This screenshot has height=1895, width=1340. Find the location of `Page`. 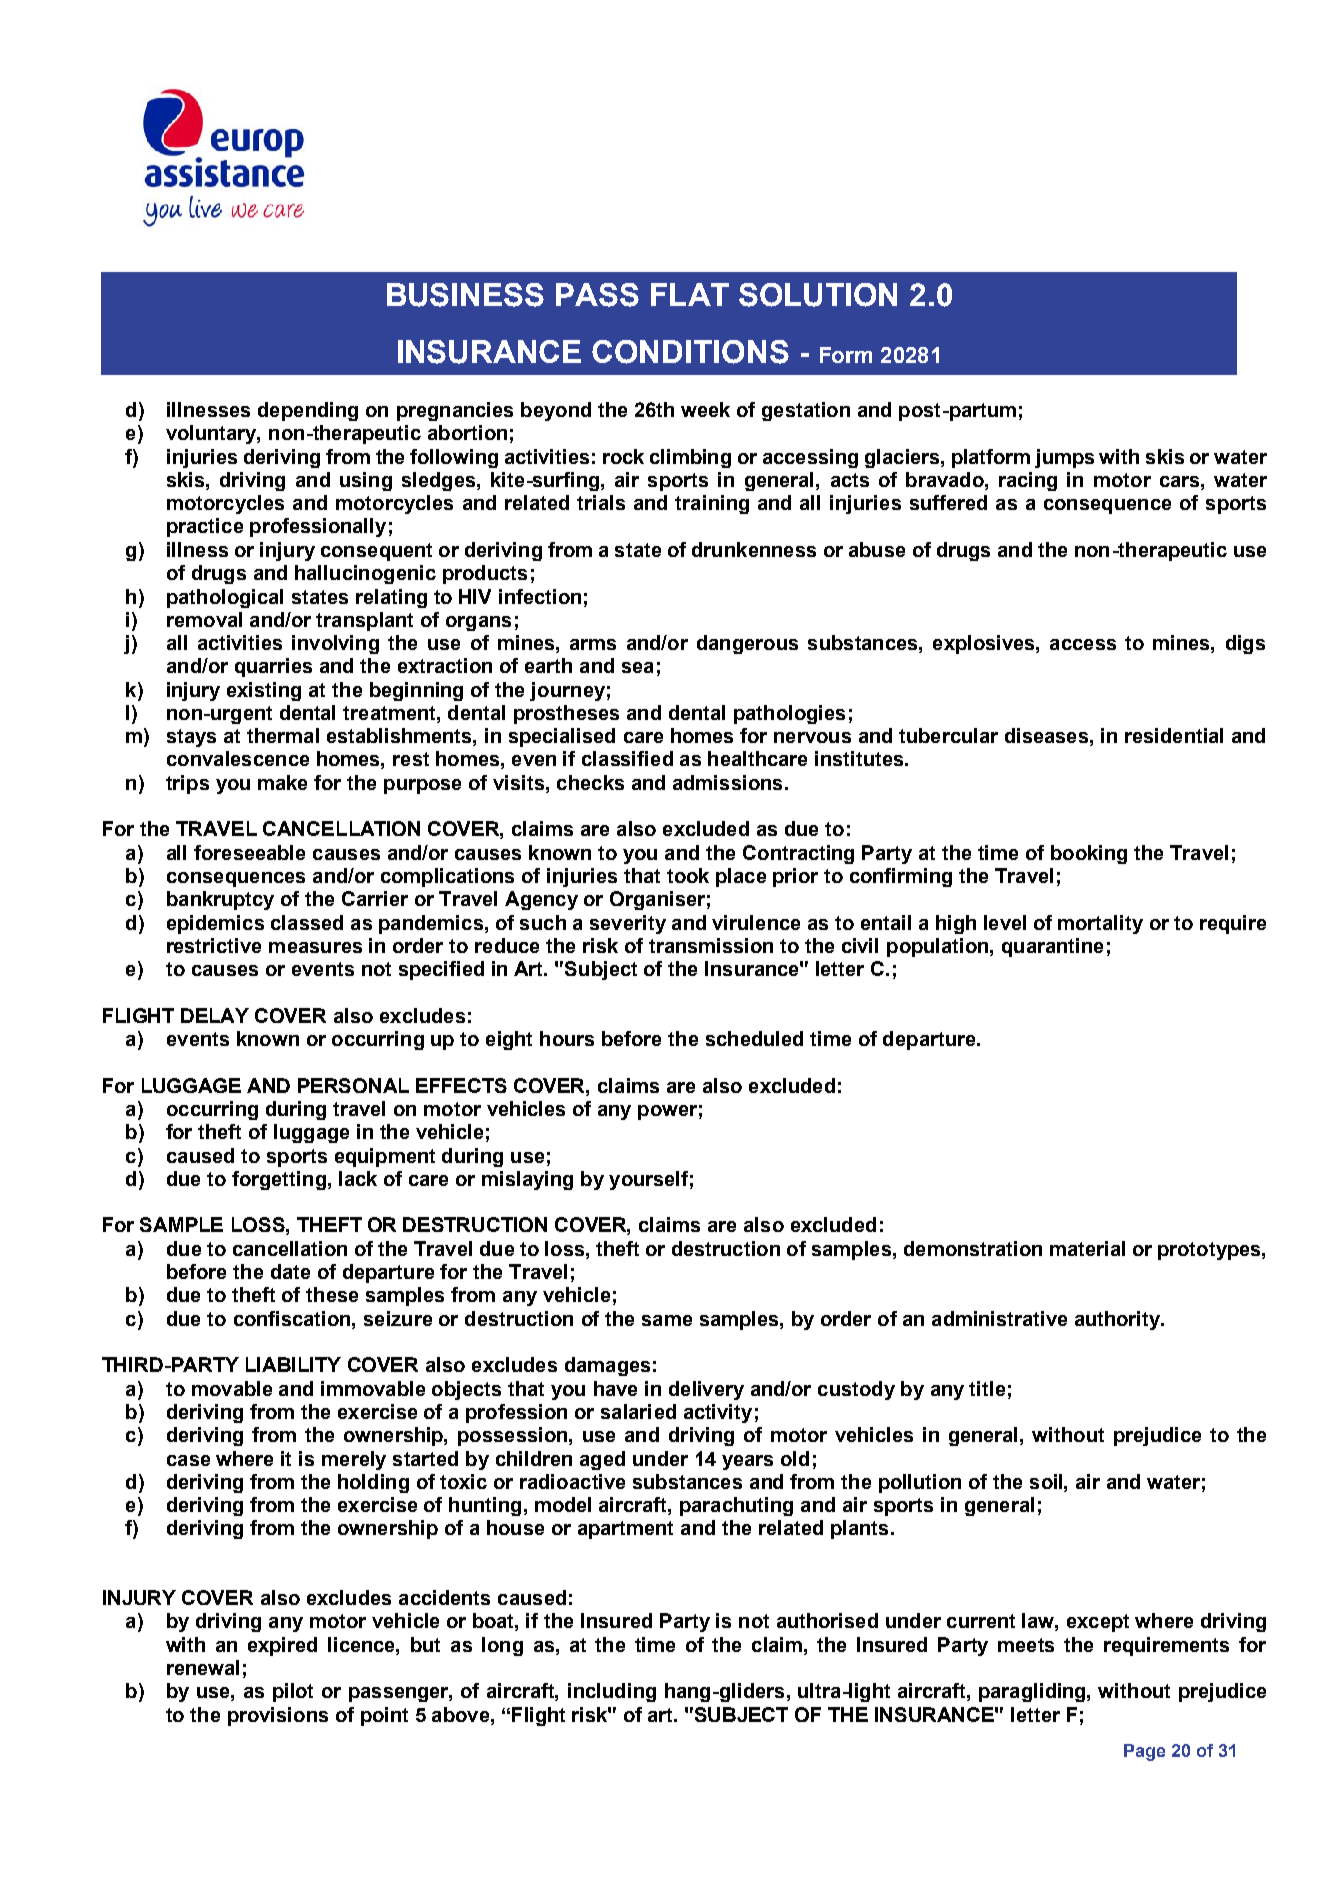

Page is located at coordinates (1144, 1752).
